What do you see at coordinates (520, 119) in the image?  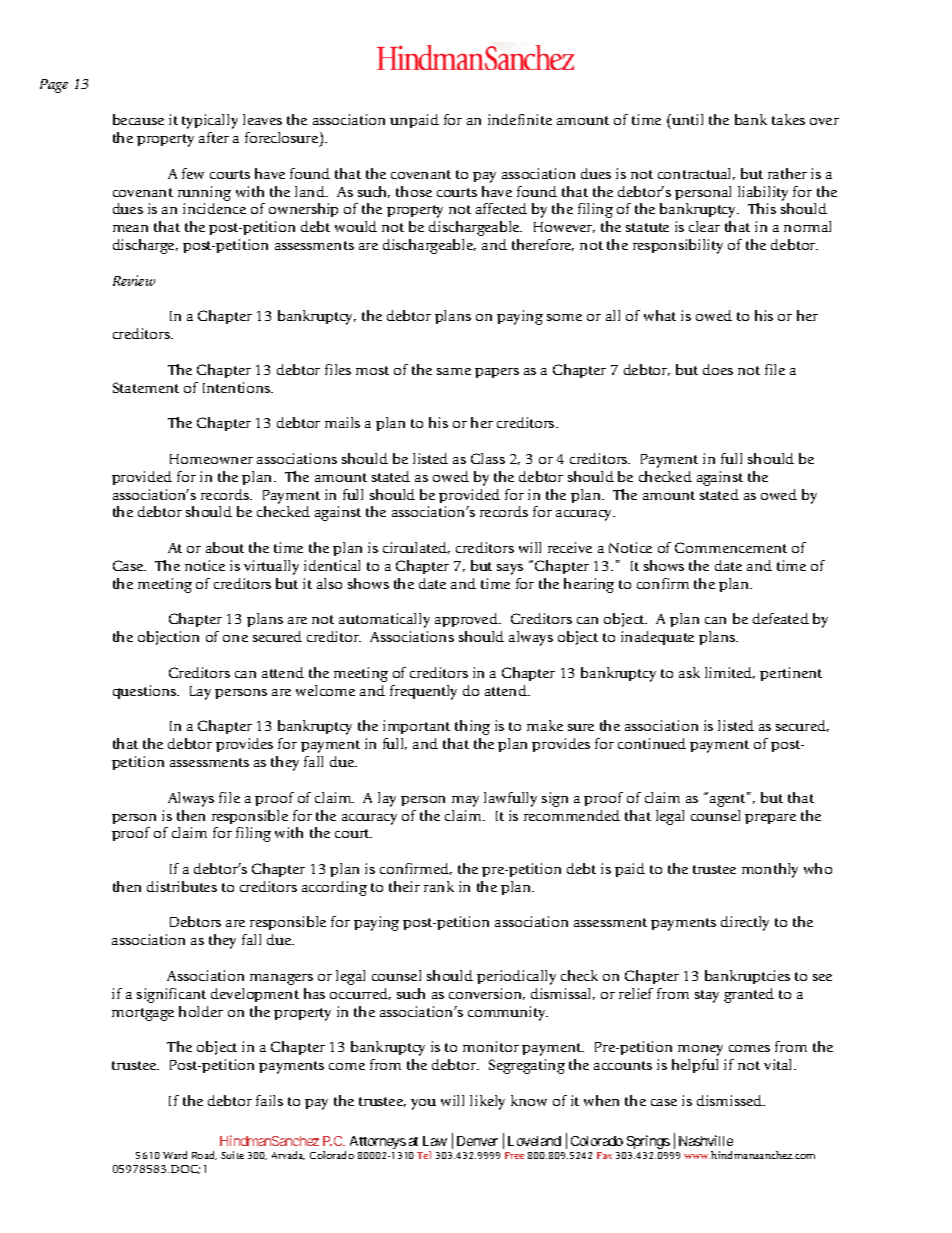 I see `indefinite` at bounding box center [520, 119].
